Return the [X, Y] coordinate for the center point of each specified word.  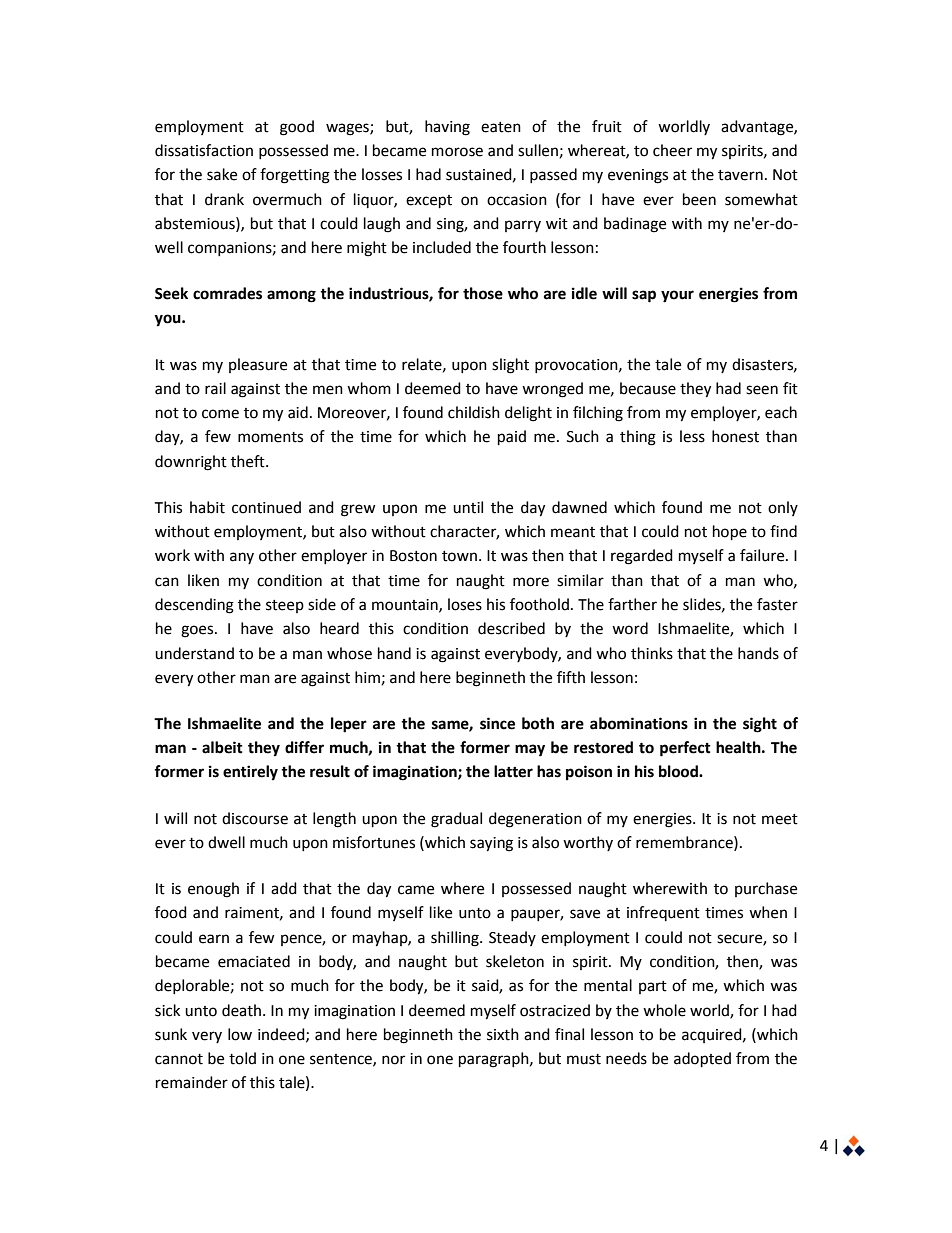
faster [777, 604]
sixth [503, 1034]
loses [465, 604]
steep [285, 606]
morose [457, 152]
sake [222, 174]
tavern [740, 175]
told [242, 1058]
